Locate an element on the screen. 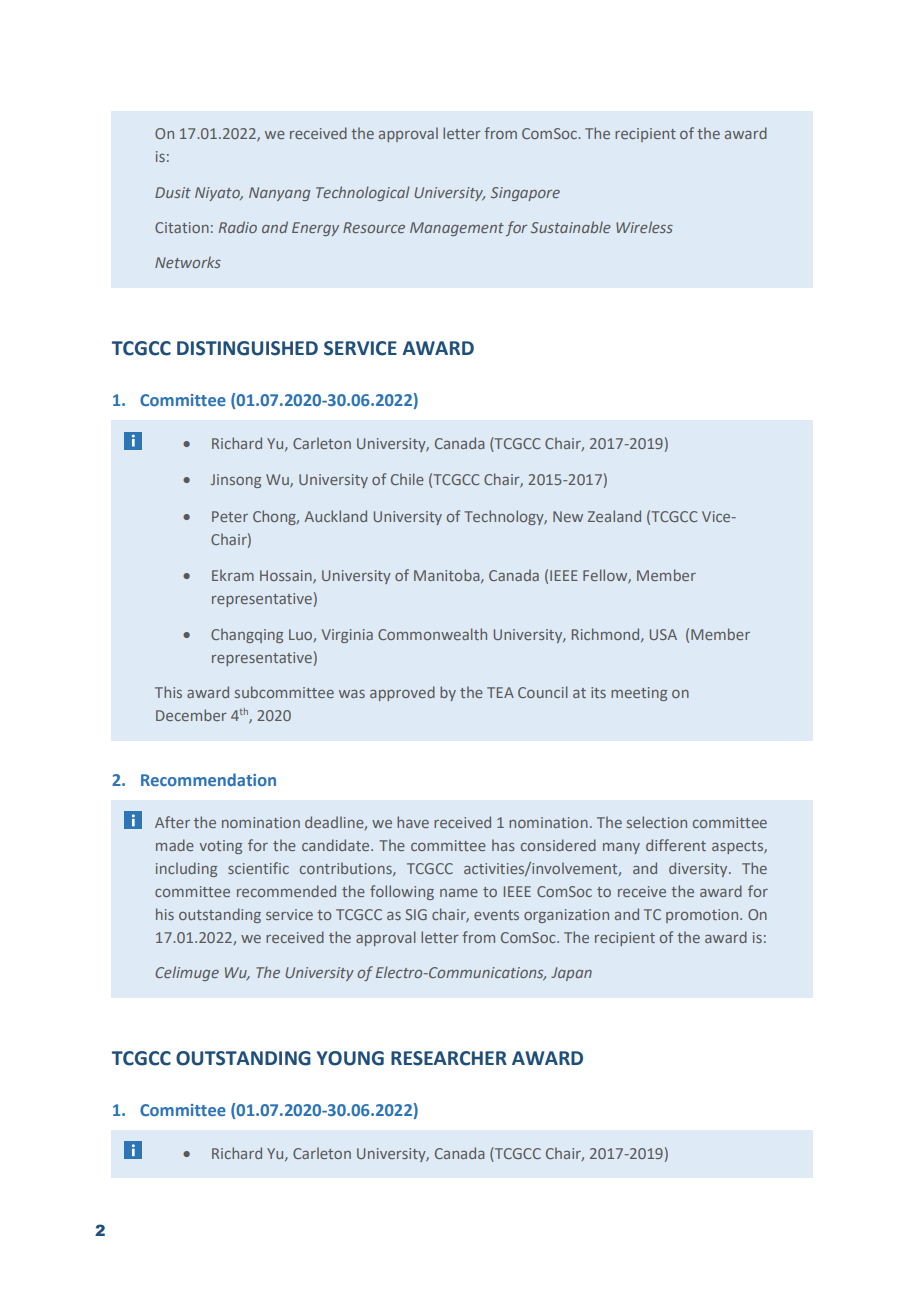 This screenshot has height=1308, width=924. RESEARCHER is located at coordinates (449, 1058).
